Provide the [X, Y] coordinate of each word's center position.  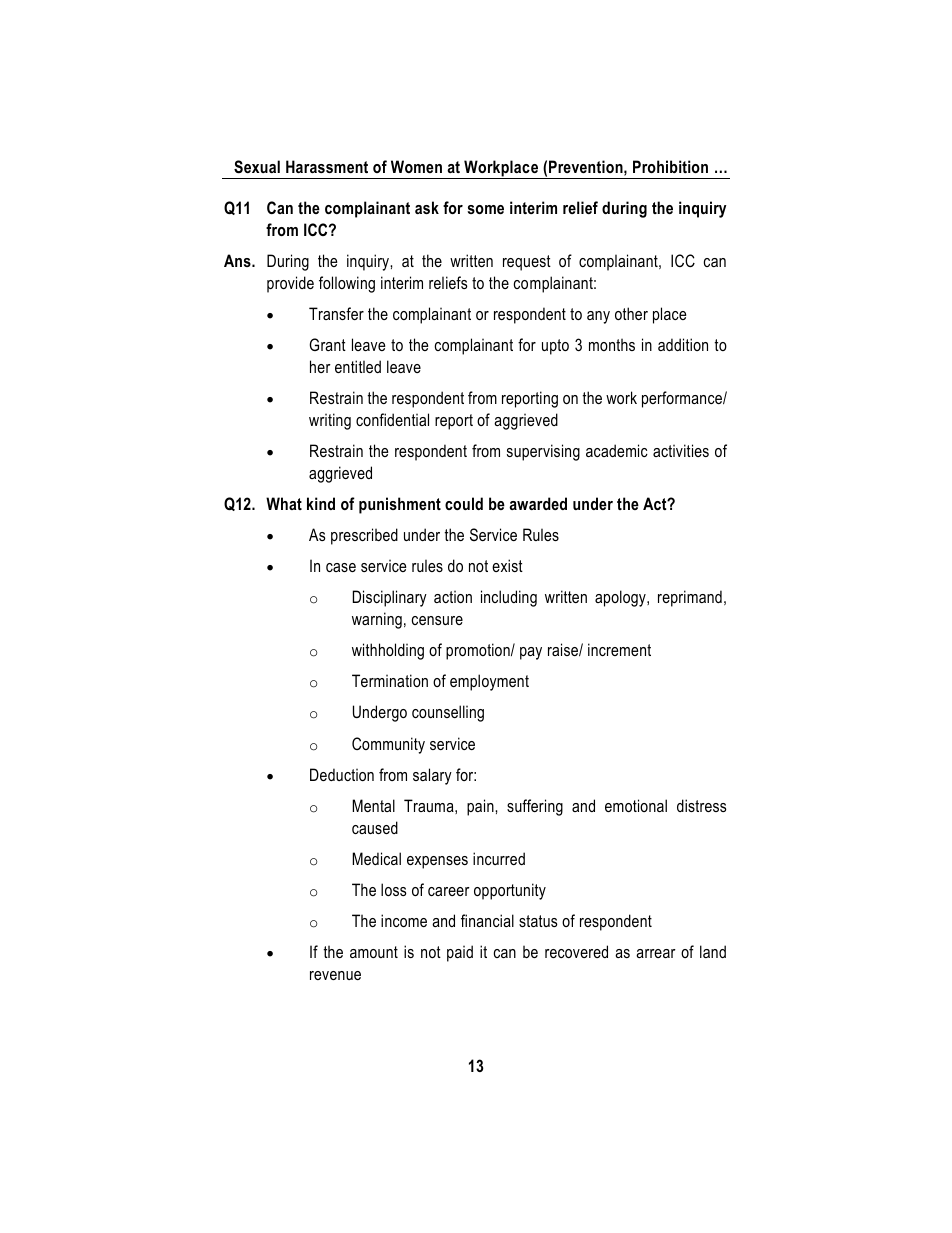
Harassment [327, 166]
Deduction [342, 774]
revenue [335, 975]
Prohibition [670, 166]
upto [555, 347]
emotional [636, 805]
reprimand [690, 598]
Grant [327, 344]
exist [507, 565]
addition [683, 344]
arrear [656, 953]
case [341, 567]
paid [460, 953]
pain [481, 807]
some [485, 209]
